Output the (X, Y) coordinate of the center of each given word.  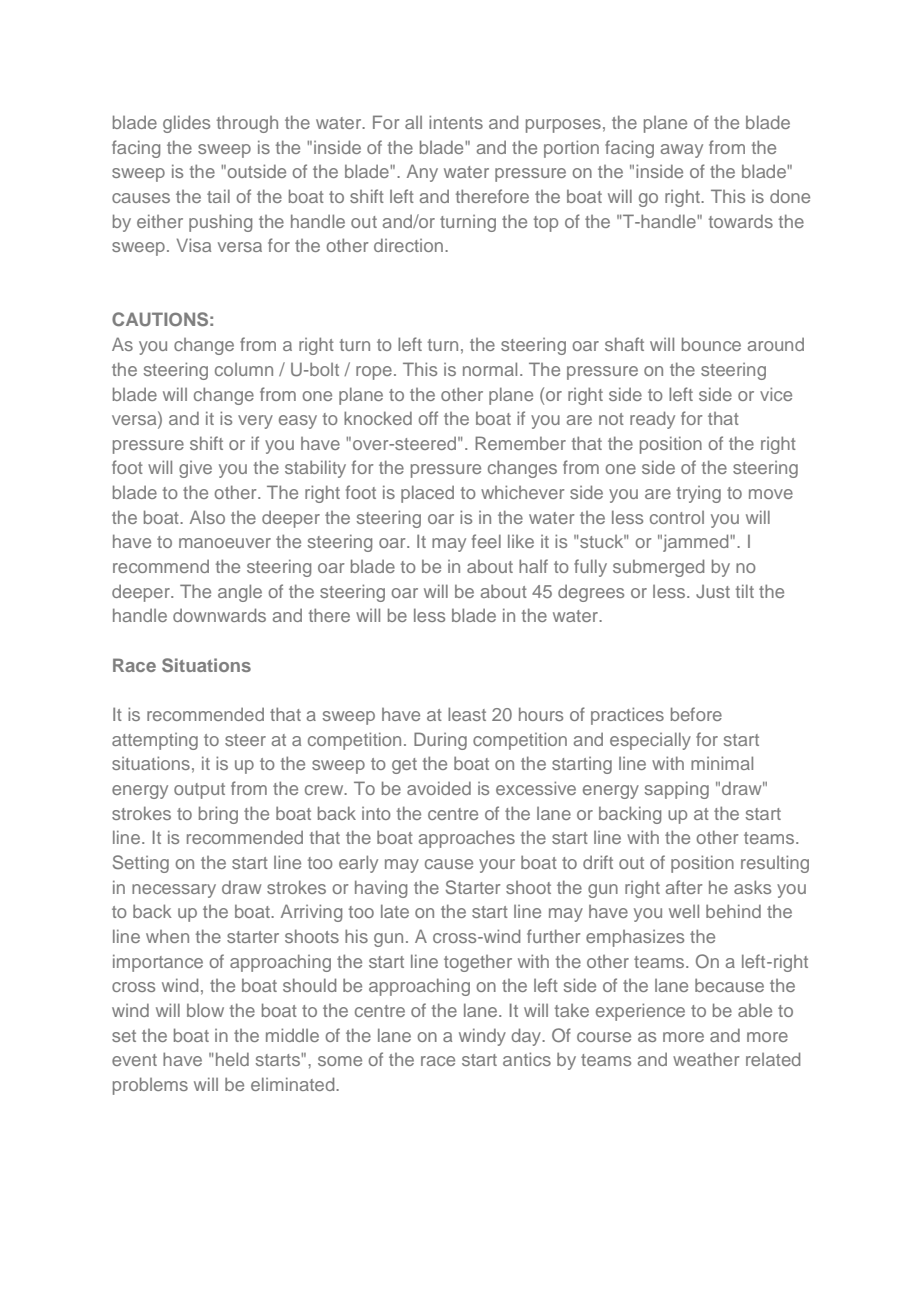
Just (713, 591)
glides (186, 124)
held (232, 1059)
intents (456, 122)
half (533, 566)
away (682, 151)
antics (527, 1059)
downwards (219, 615)
